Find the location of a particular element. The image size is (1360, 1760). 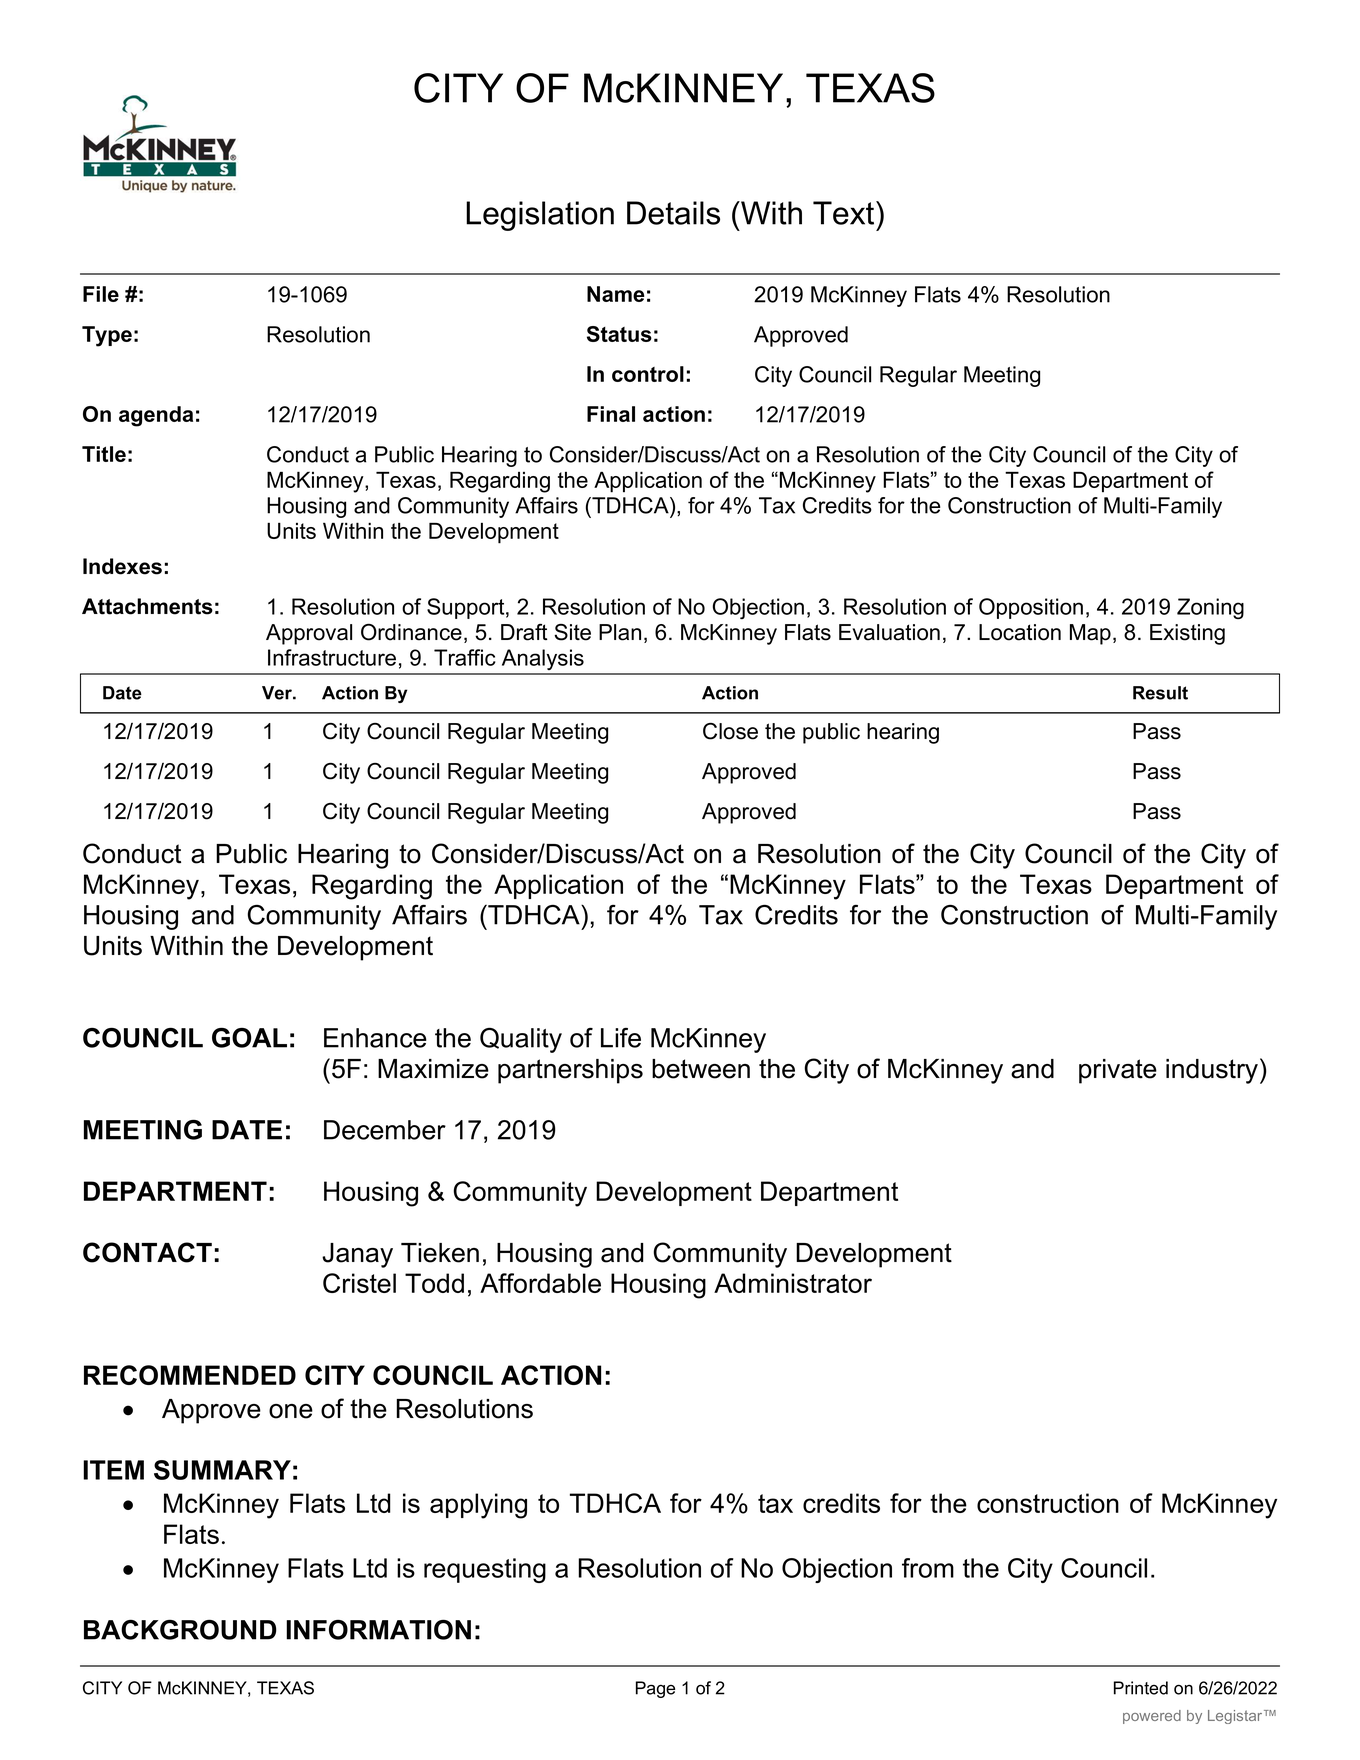

GOAL is located at coordinates (249, 1038).
